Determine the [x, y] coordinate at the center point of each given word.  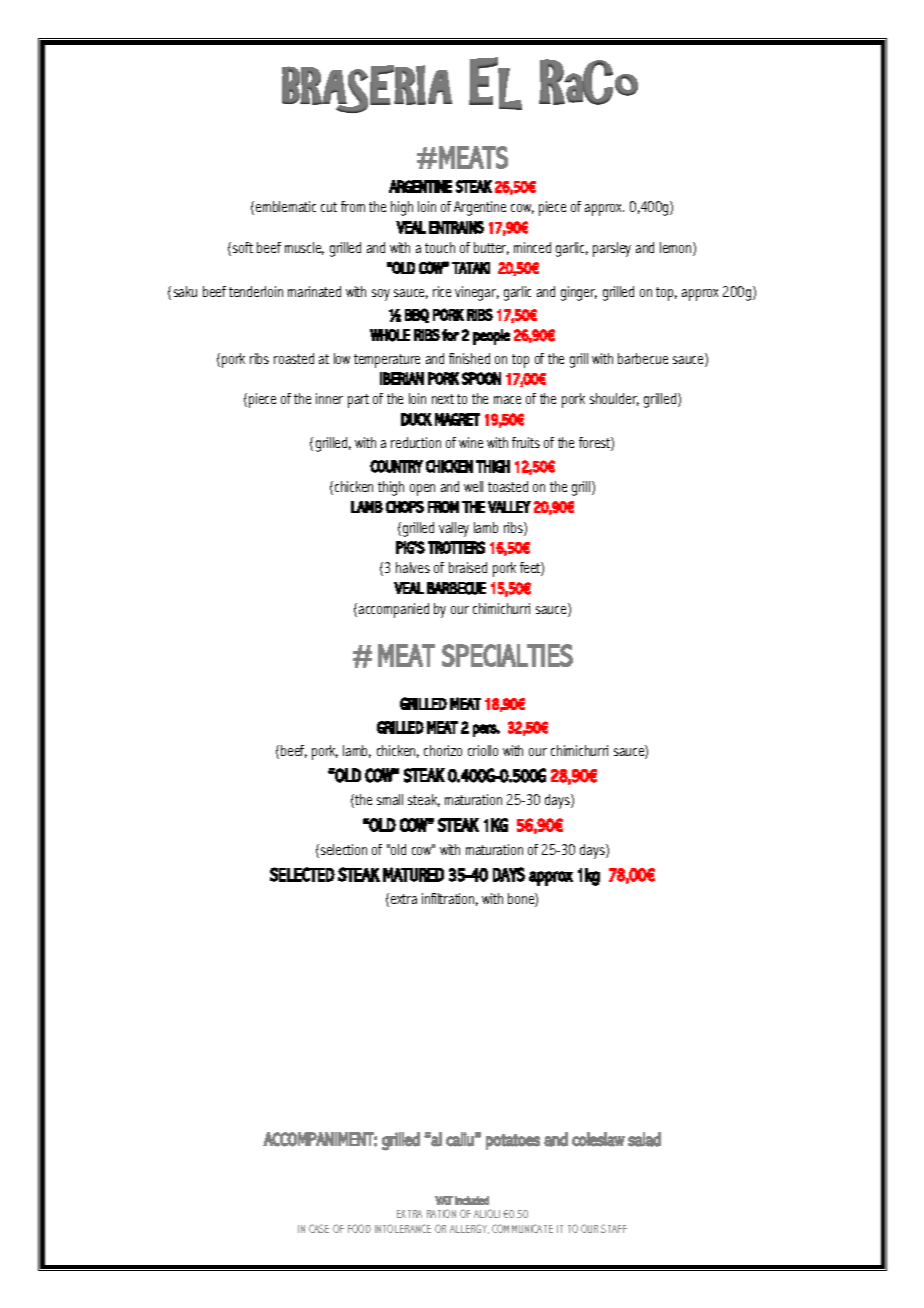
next [443, 399]
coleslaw [598, 1139]
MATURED [413, 874]
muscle [304, 248]
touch [440, 247]
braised [468, 567]
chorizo [443, 750]
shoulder [614, 399]
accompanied [394, 610]
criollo [483, 750]
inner [329, 398]
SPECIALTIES [507, 655]
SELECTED [302, 874]
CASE [319, 1228]
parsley [612, 249]
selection [342, 851]
